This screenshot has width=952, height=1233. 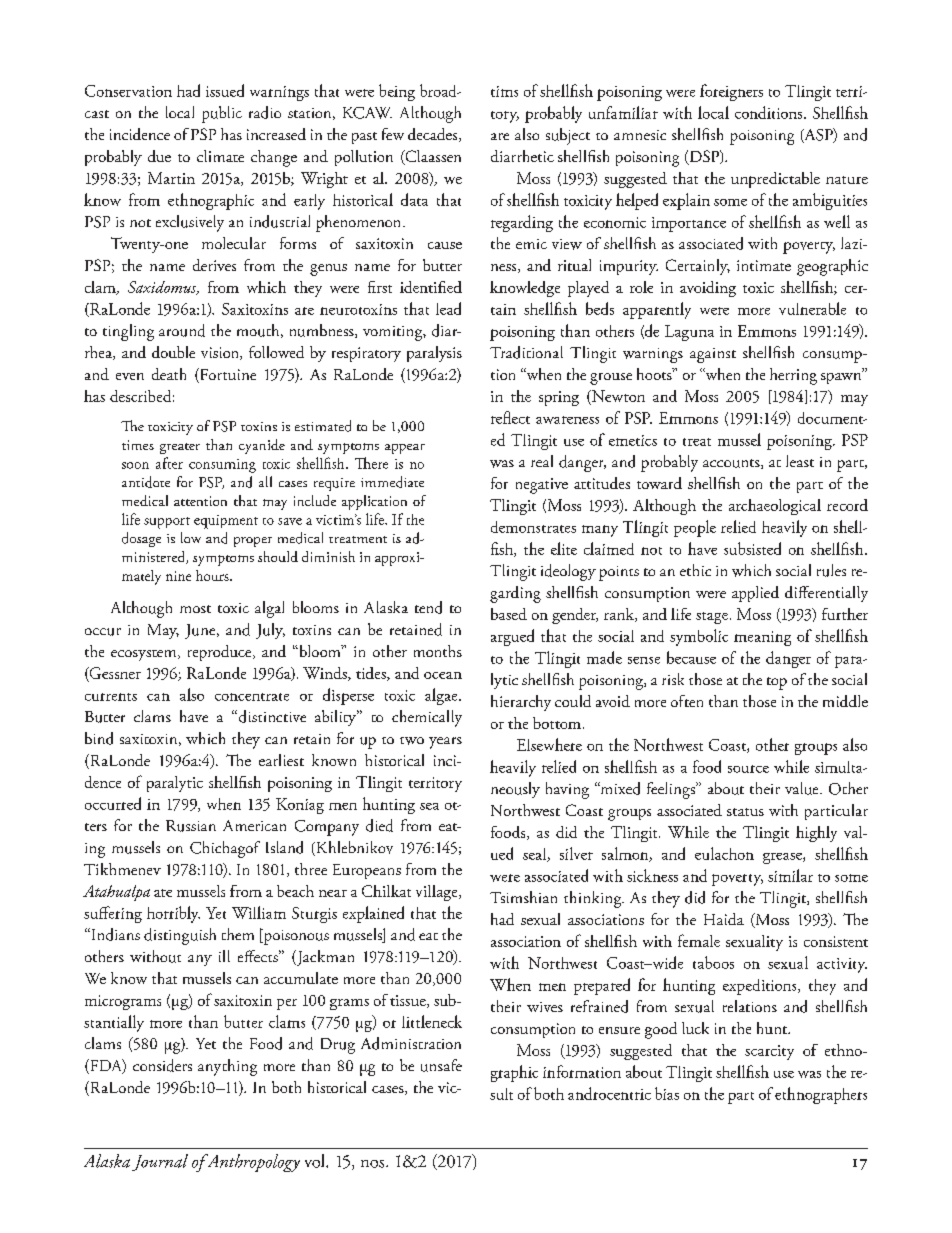 I want to click on least, so click(x=800, y=461).
